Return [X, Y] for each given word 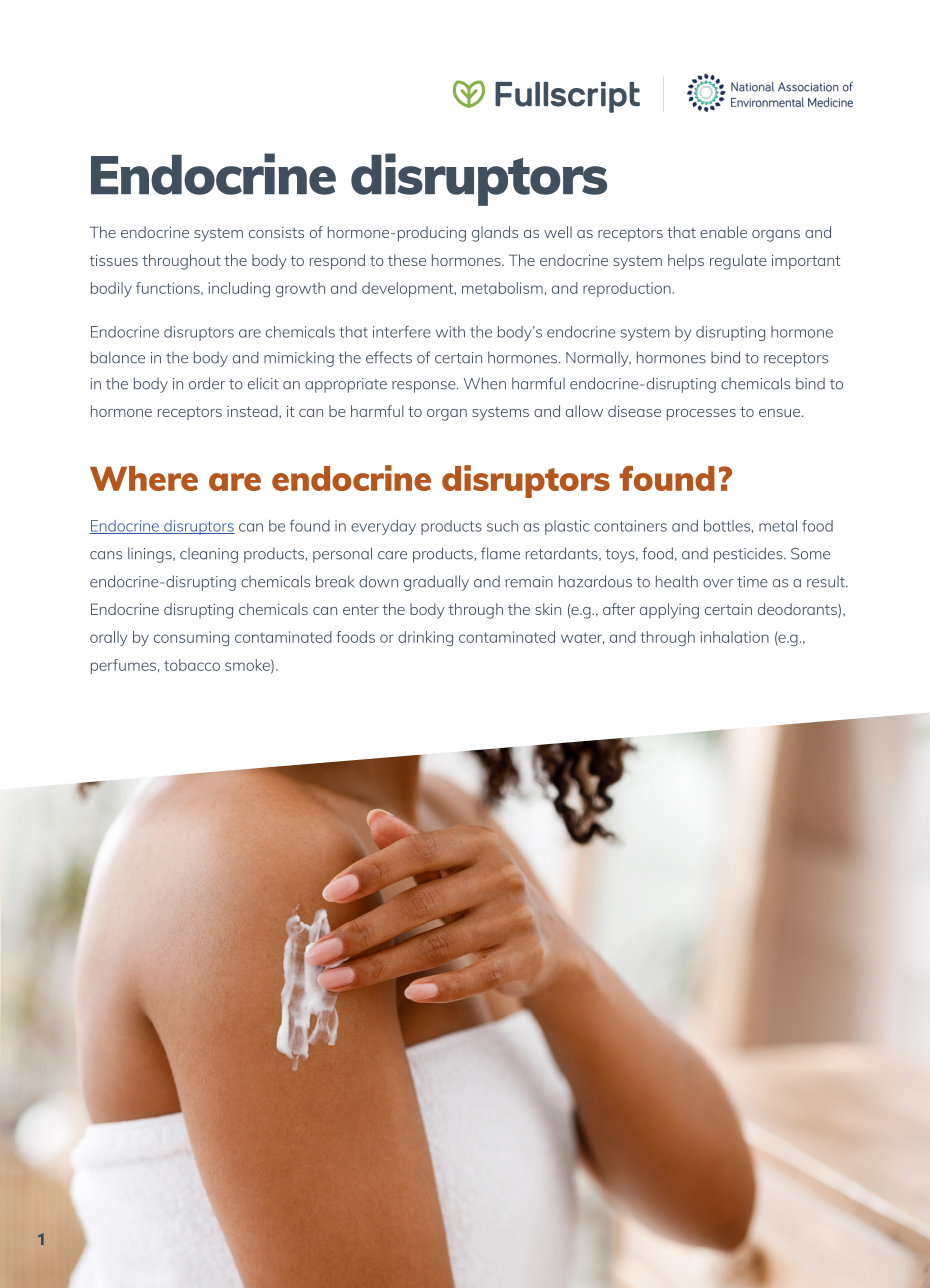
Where [144, 478]
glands [495, 234]
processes [701, 415]
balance [118, 357]
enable [723, 232]
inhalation [735, 637]
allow [584, 411]
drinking [425, 639]
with [450, 332]
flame [500, 553]
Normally [598, 359]
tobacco [192, 665]
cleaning [209, 555]
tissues [113, 260]
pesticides [749, 555]
